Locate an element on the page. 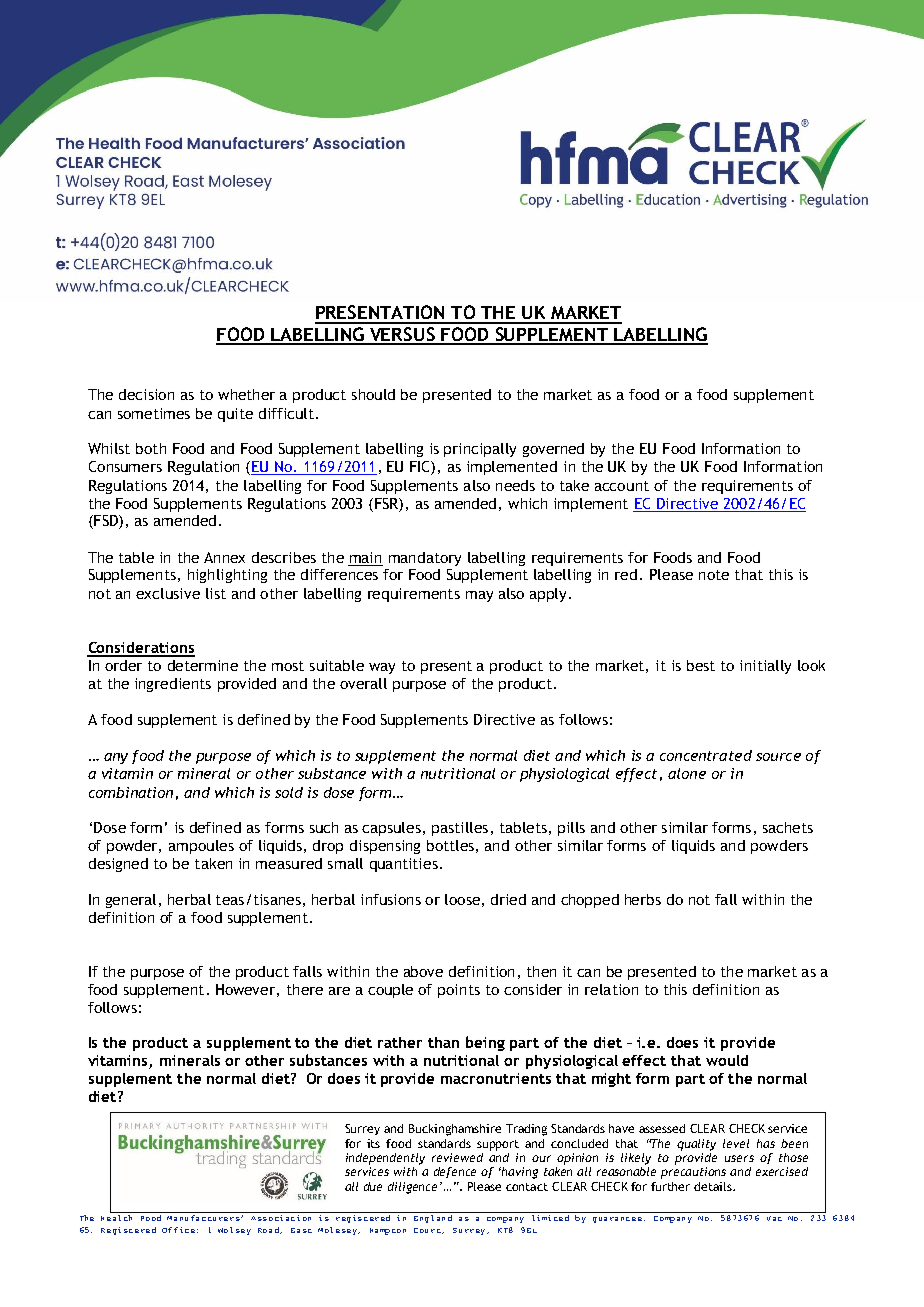 This image has width=924, height=1307. ampoules is located at coordinates (201, 847).
